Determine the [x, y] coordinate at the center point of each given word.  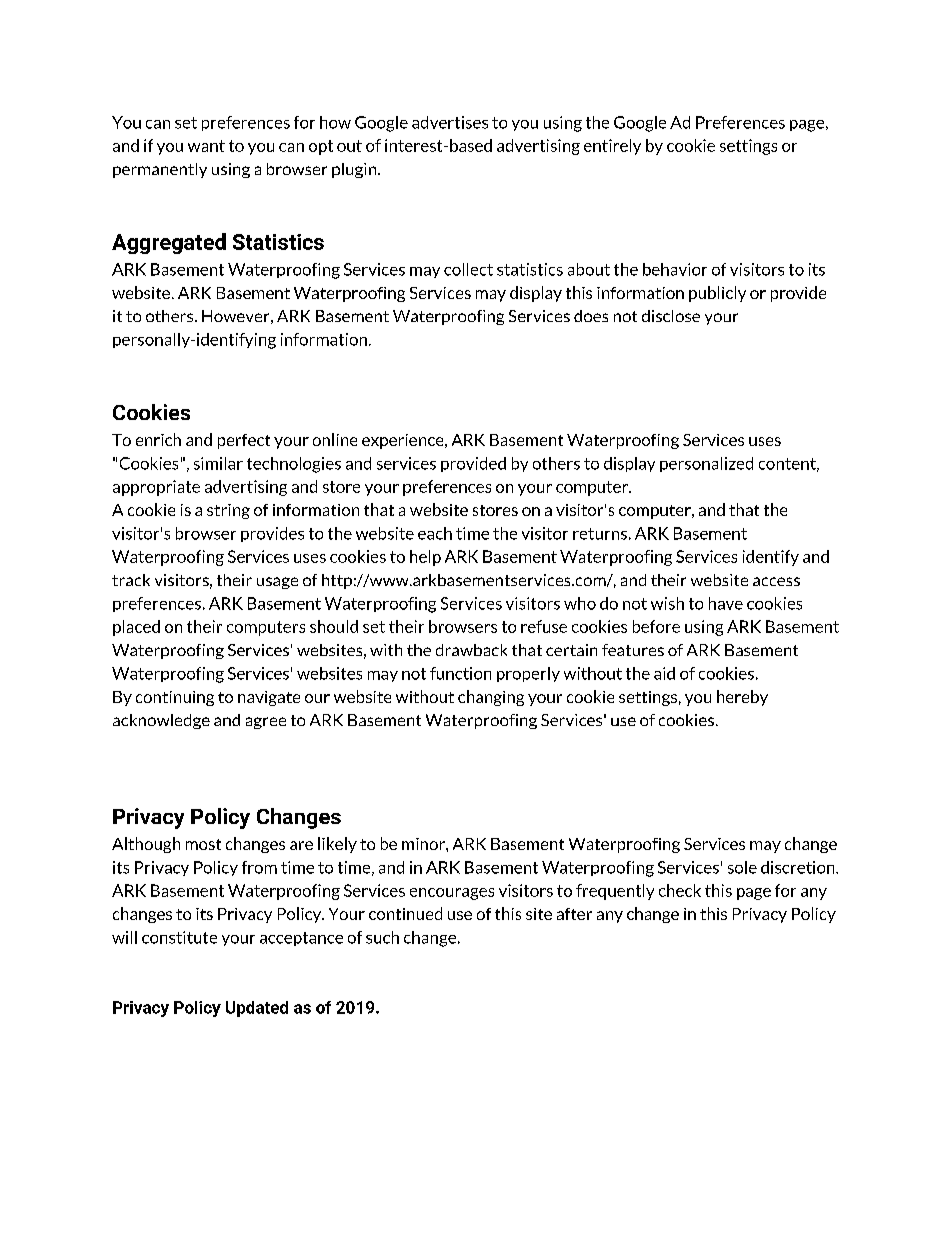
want [206, 146]
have [726, 603]
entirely [612, 147]
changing [491, 698]
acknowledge [161, 721]
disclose [671, 316]
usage [277, 583]
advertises [450, 122]
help [425, 558]
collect [468, 269]
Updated [257, 1009]
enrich [158, 439]
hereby [742, 698]
